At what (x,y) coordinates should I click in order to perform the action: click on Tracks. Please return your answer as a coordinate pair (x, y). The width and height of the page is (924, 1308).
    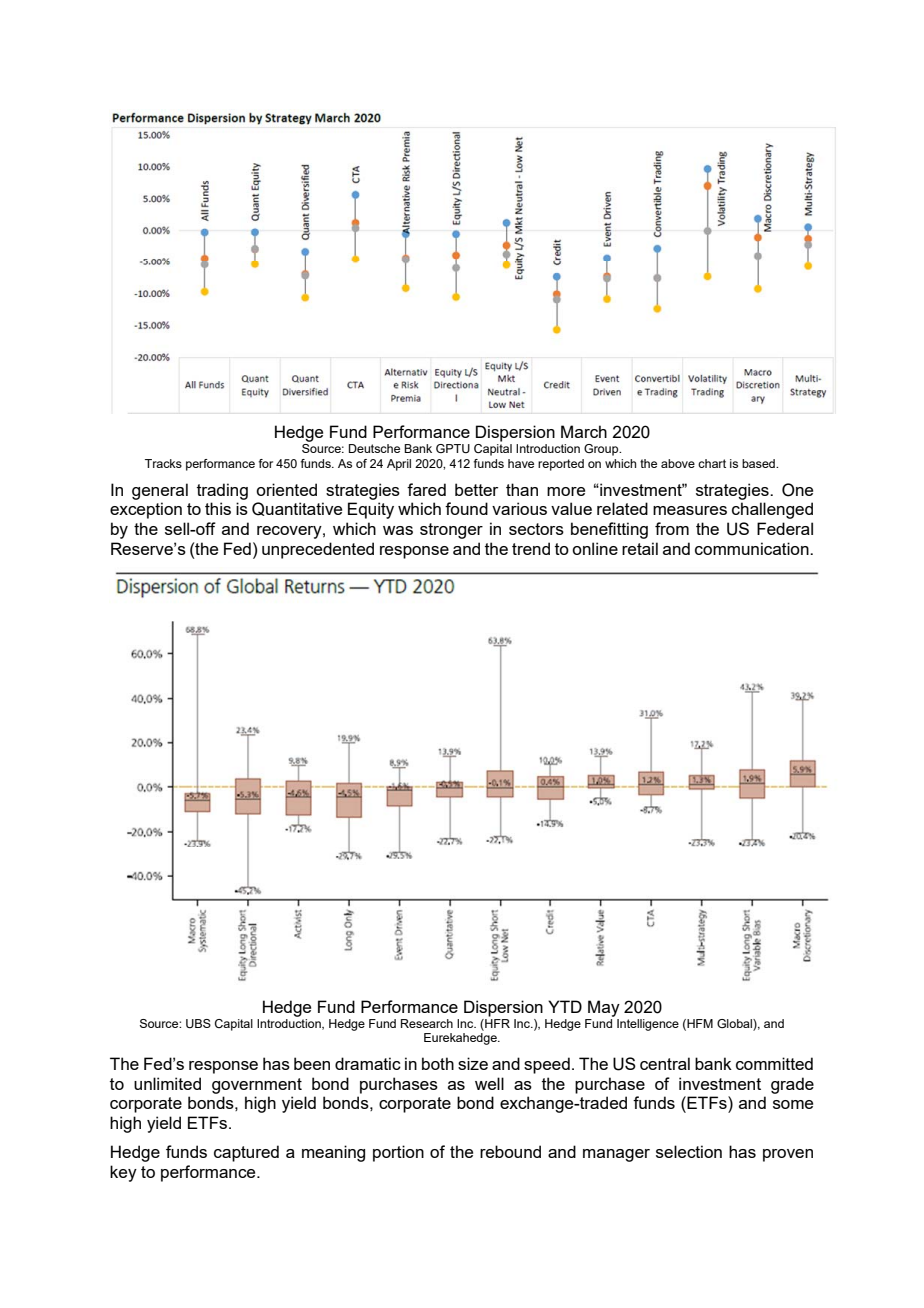
    Looking at the image, I should click on (163, 463).
